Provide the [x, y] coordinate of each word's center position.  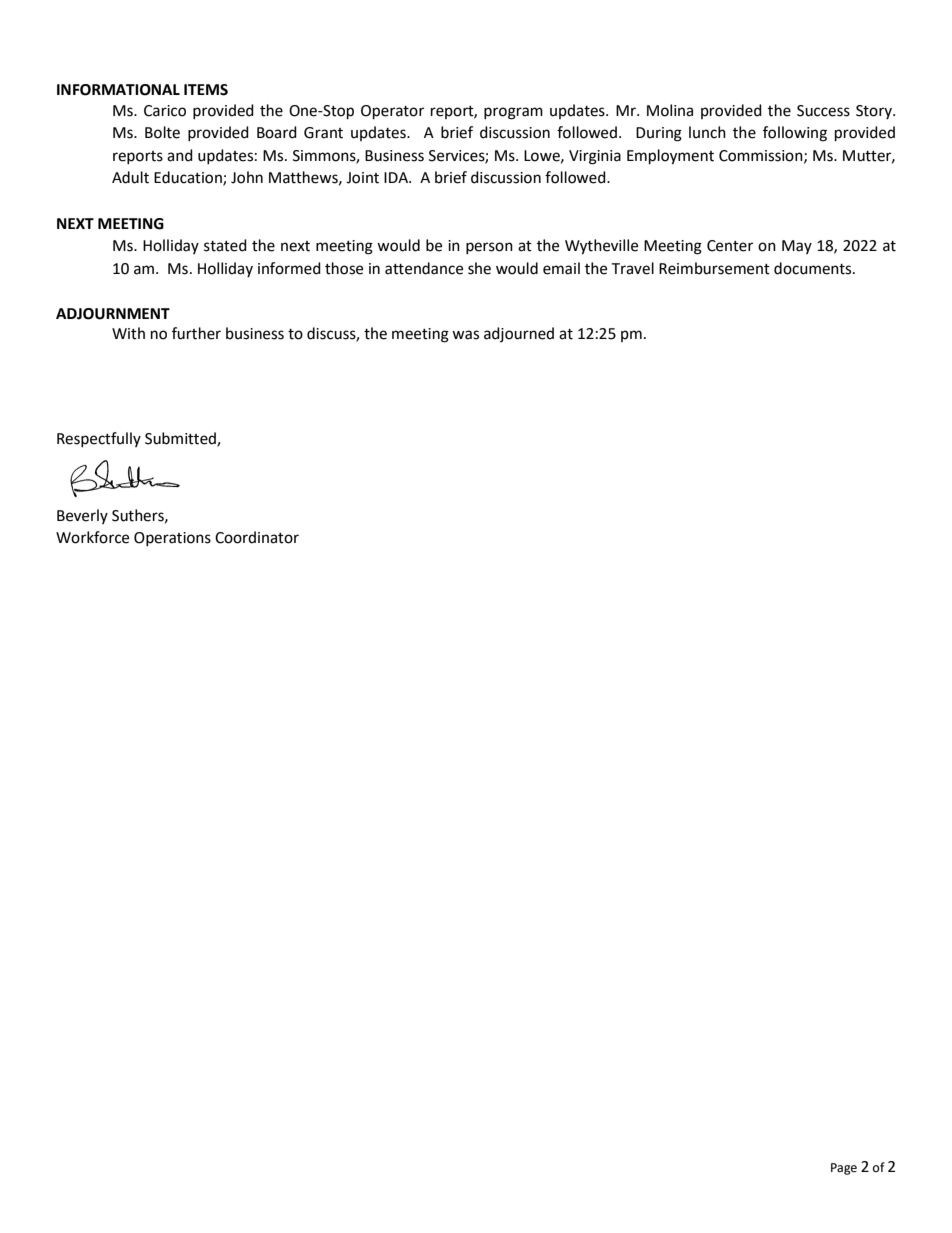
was [465, 335]
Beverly [82, 516]
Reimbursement [714, 268]
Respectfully [99, 439]
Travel [632, 268]
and [180, 155]
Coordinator [257, 537]
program [513, 113]
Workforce [92, 537]
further [196, 333]
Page [844, 1169]
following [795, 134]
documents [814, 268]
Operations [172, 539]
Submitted [181, 439]
